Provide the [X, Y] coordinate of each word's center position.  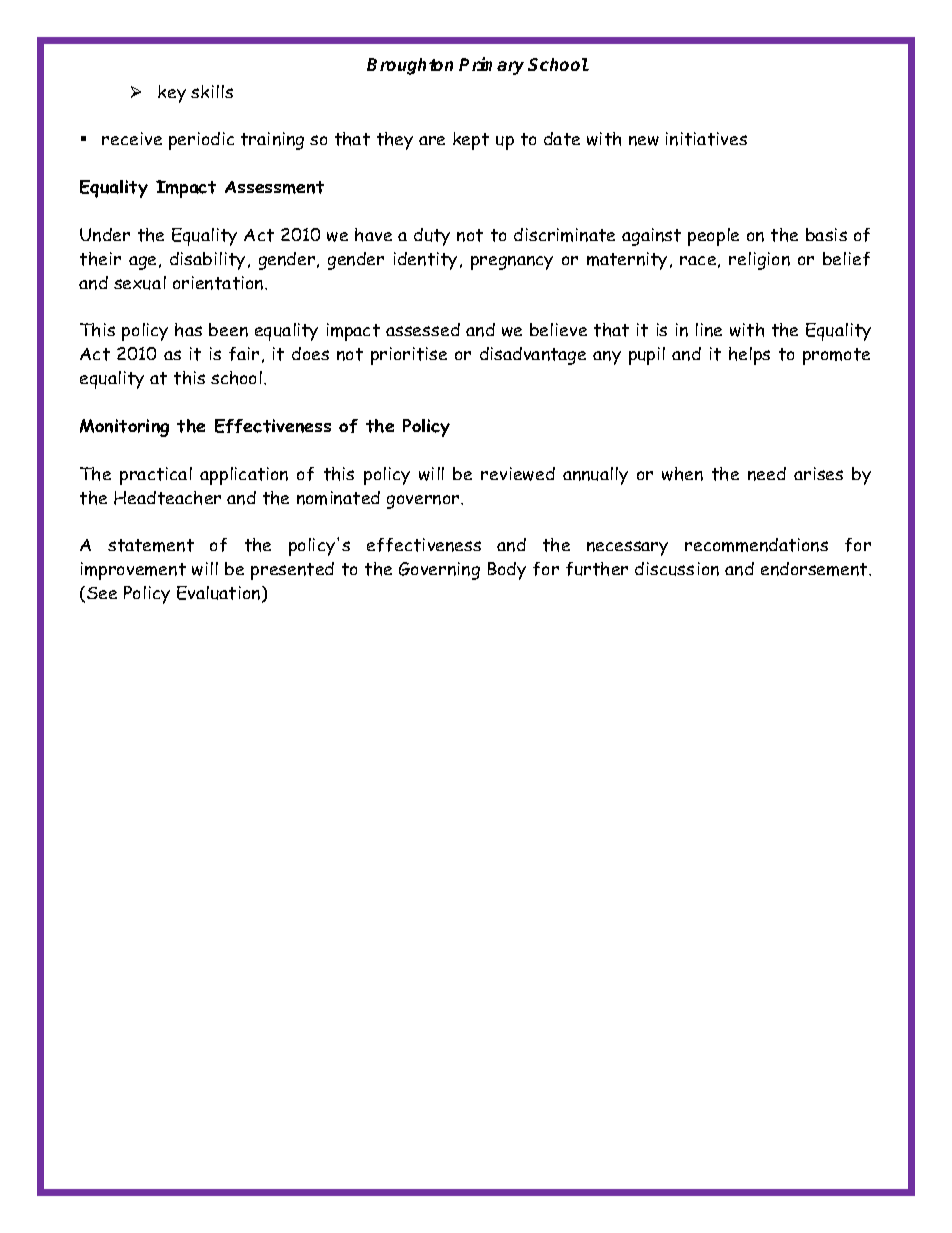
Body [507, 571]
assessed [423, 329]
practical [156, 476]
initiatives [706, 139]
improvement [133, 571]
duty [432, 237]
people [713, 237]
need [767, 474]
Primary [491, 66]
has [188, 330]
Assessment [274, 187]
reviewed [518, 474]
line [709, 330]
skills [212, 91]
